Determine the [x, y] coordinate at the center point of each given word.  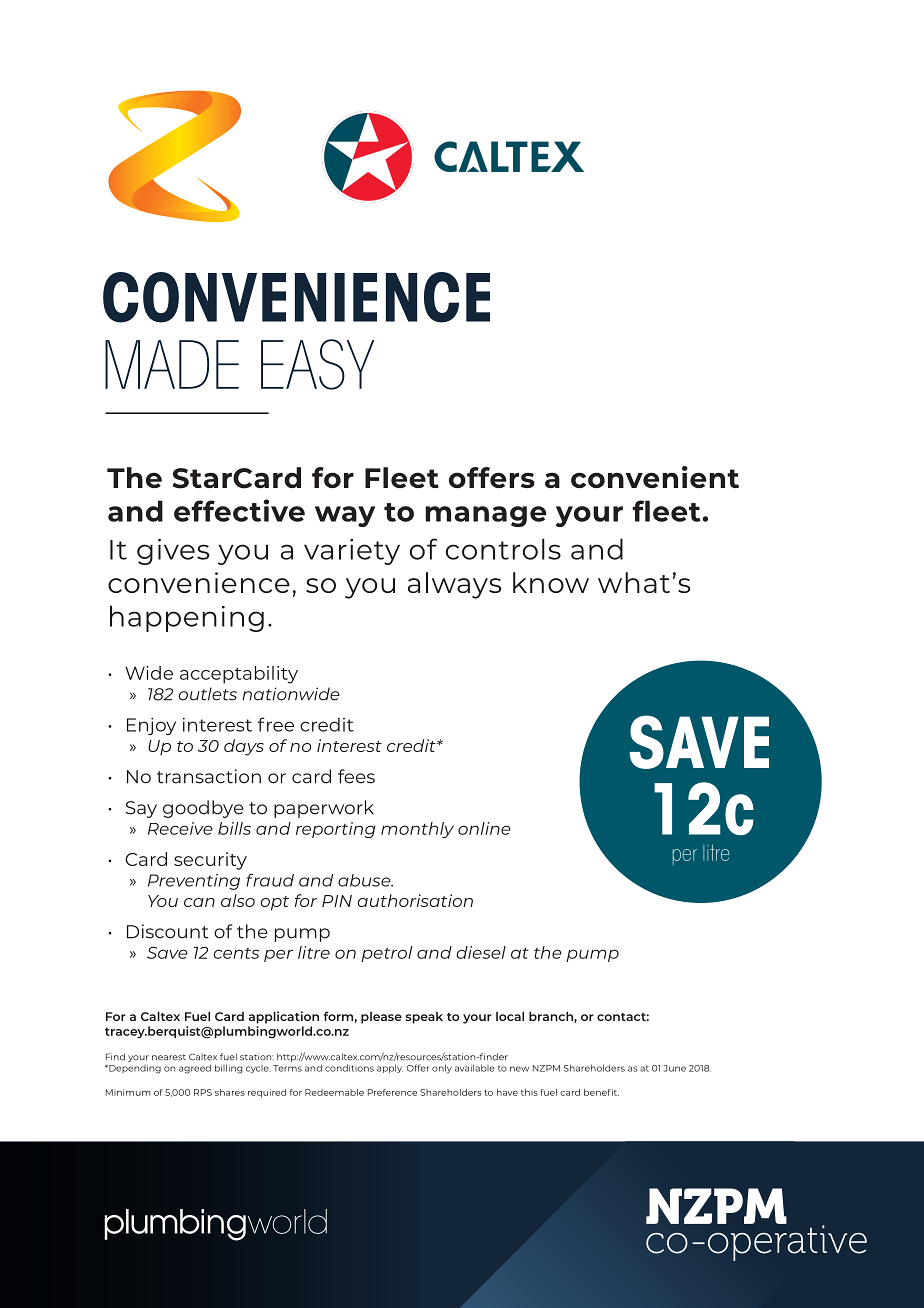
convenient [655, 477]
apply [390, 1068]
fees [356, 776]
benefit [601, 1092]
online [484, 828]
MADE [172, 364]
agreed [195, 1069]
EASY [317, 364]
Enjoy [151, 726]
